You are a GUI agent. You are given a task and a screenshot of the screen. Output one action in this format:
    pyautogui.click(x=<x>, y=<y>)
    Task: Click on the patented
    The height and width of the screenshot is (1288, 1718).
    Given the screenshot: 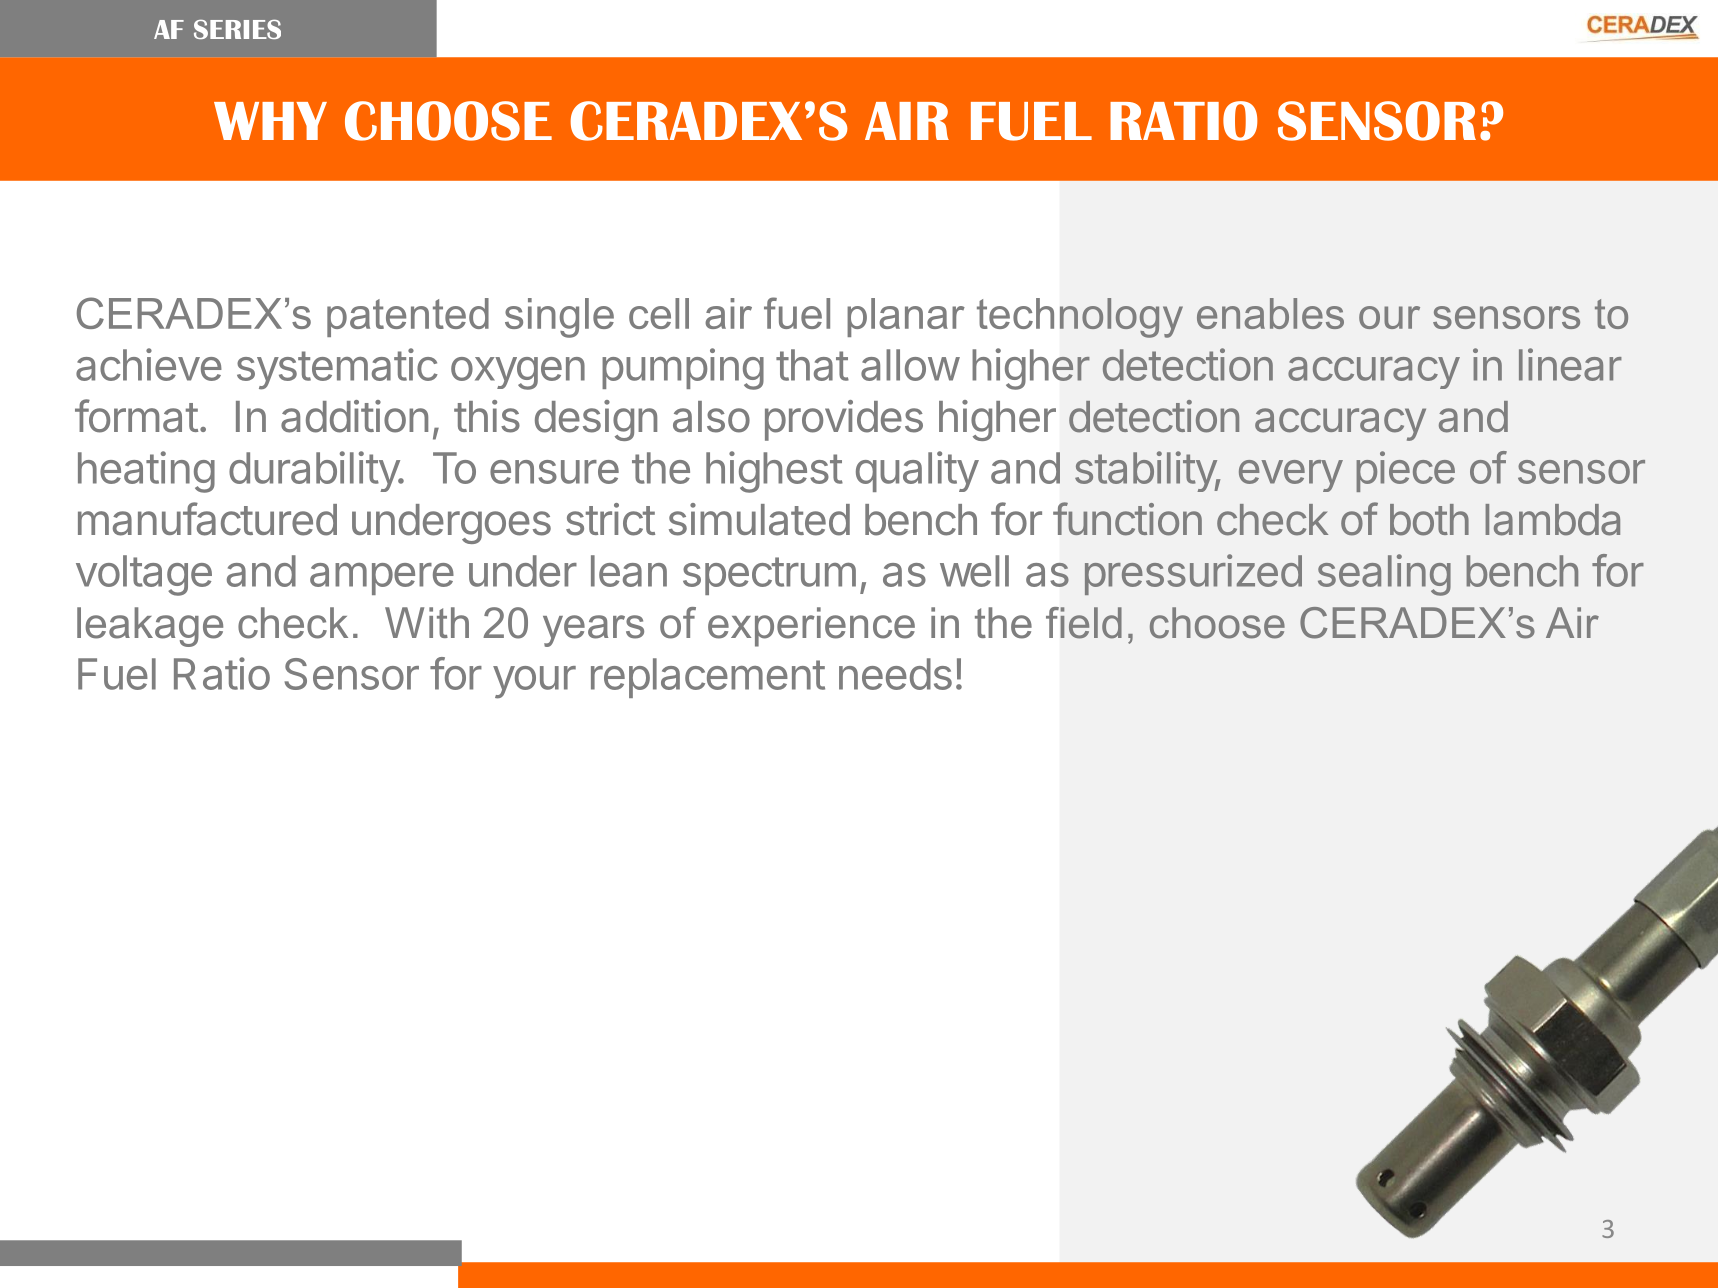 What is the action you would take?
    pyautogui.click(x=408, y=317)
